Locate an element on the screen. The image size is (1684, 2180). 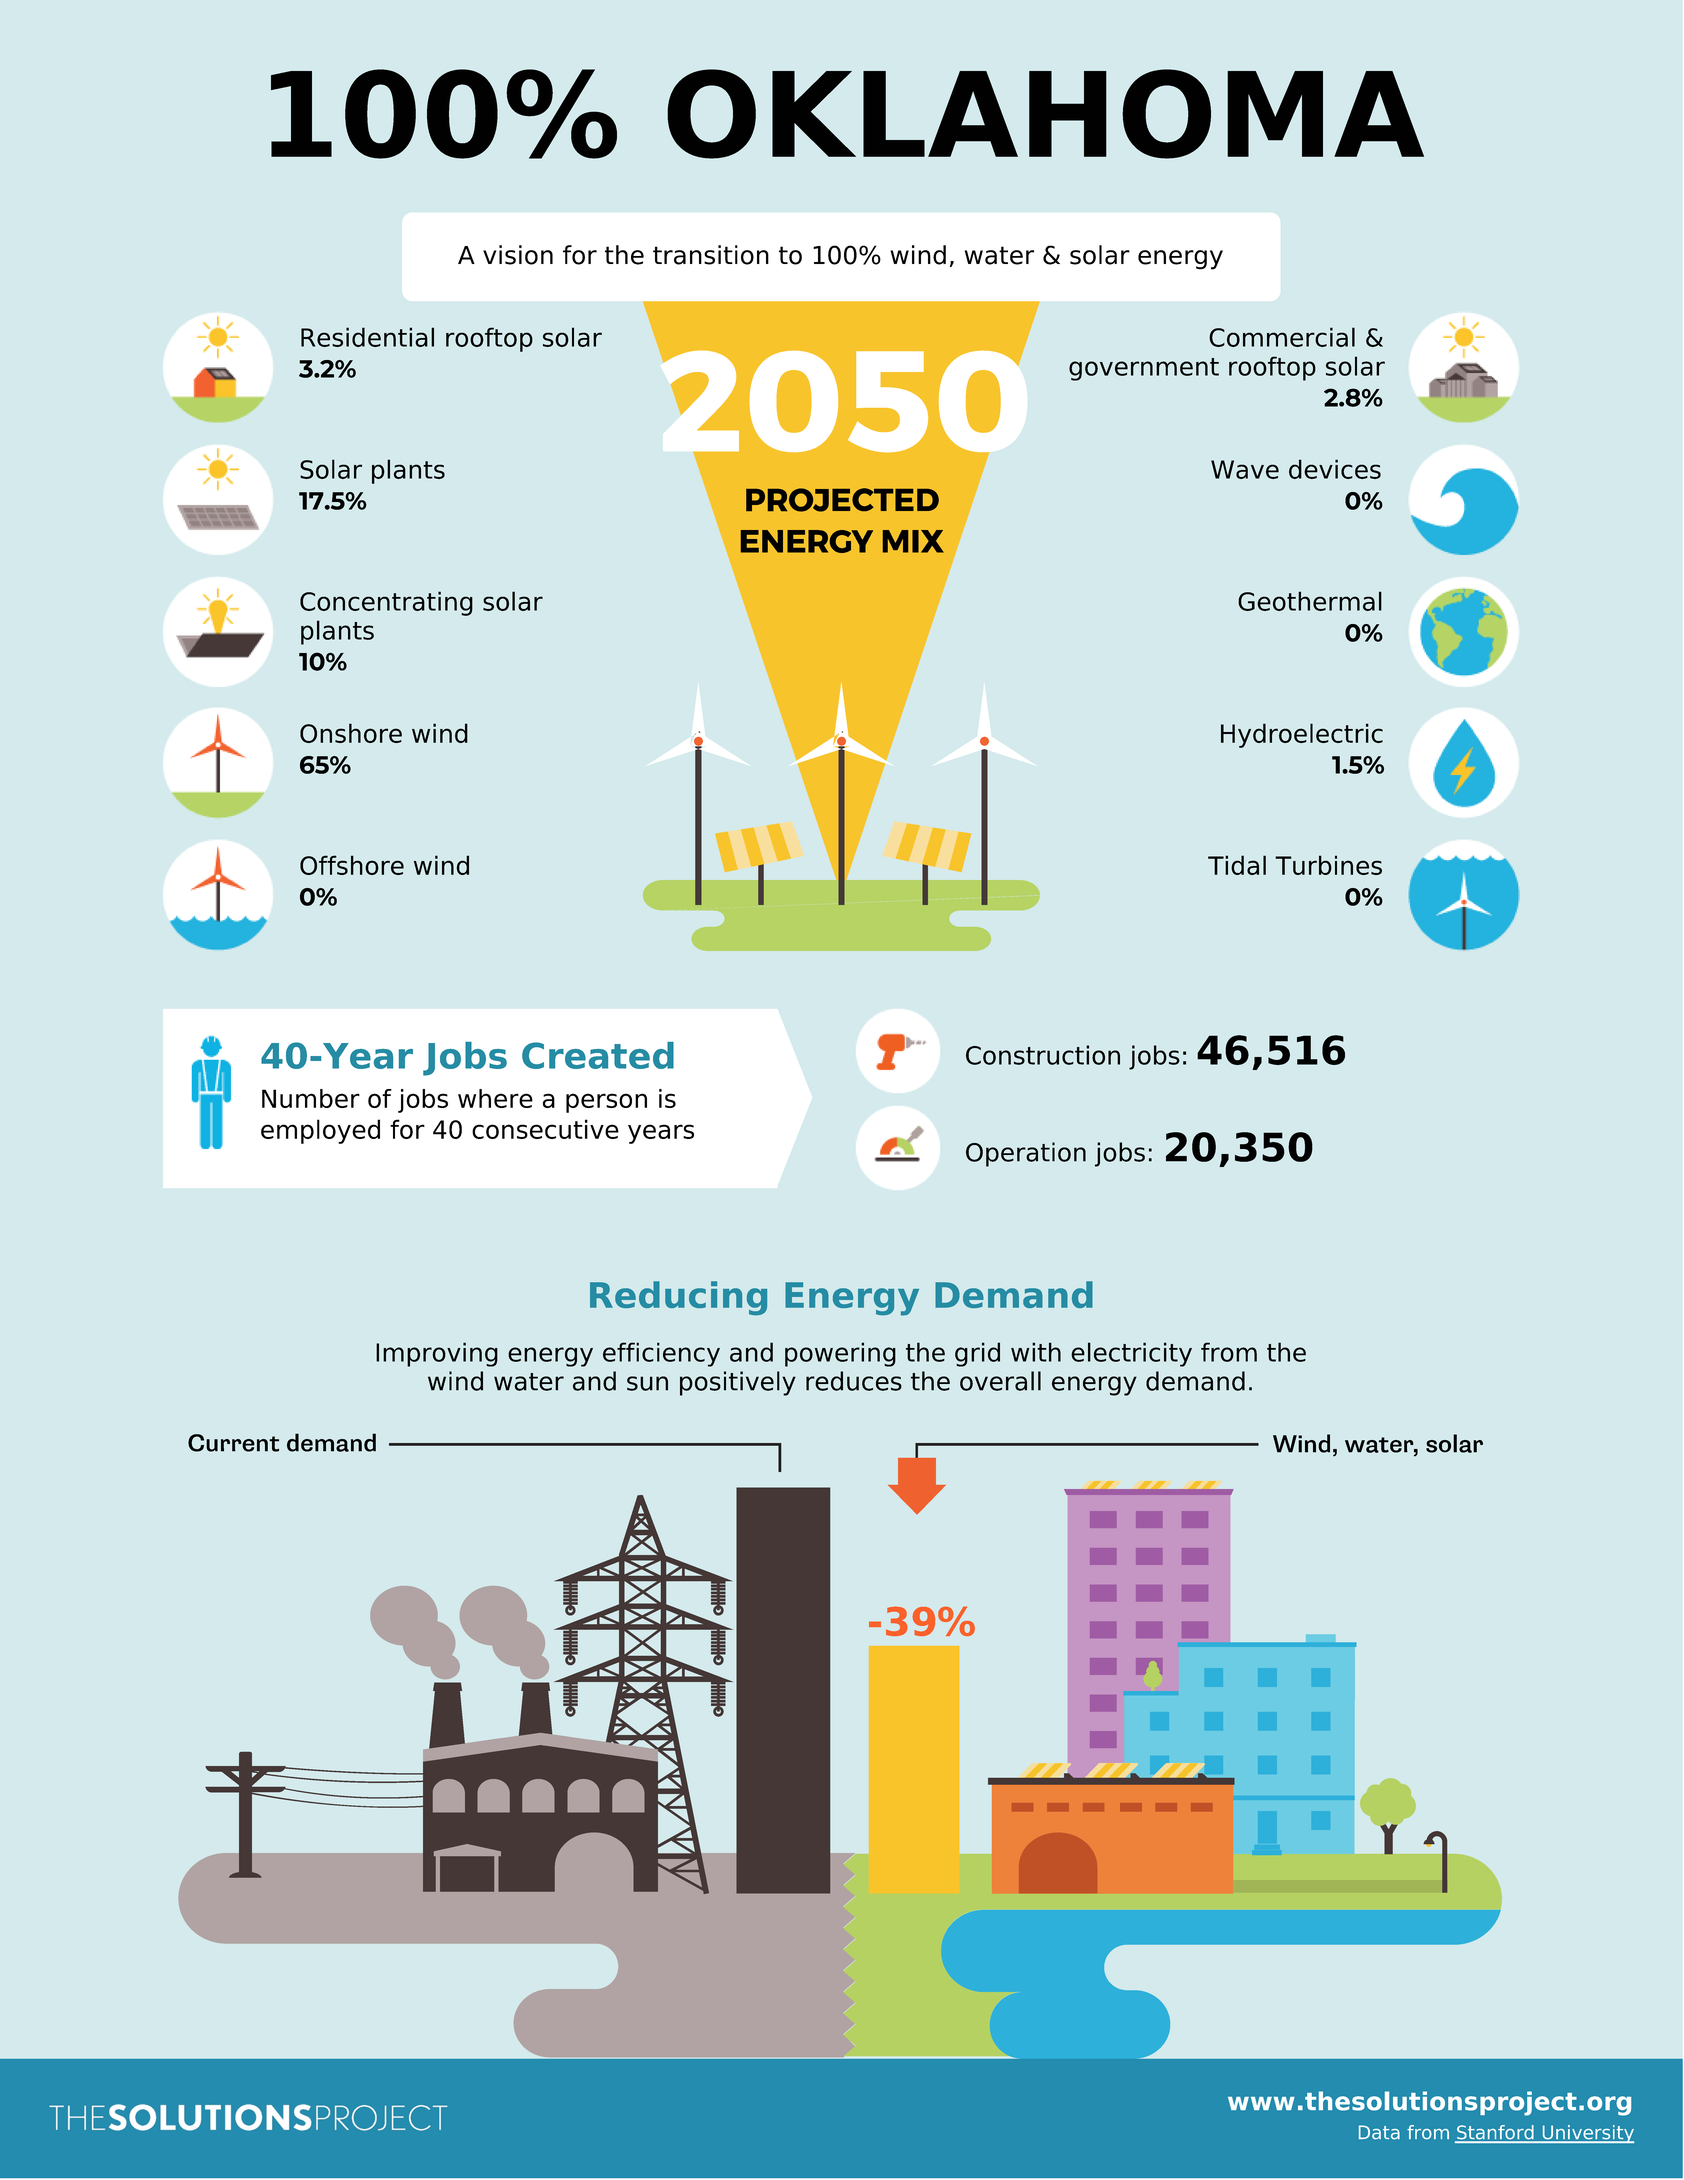
vision is located at coordinates (518, 255).
